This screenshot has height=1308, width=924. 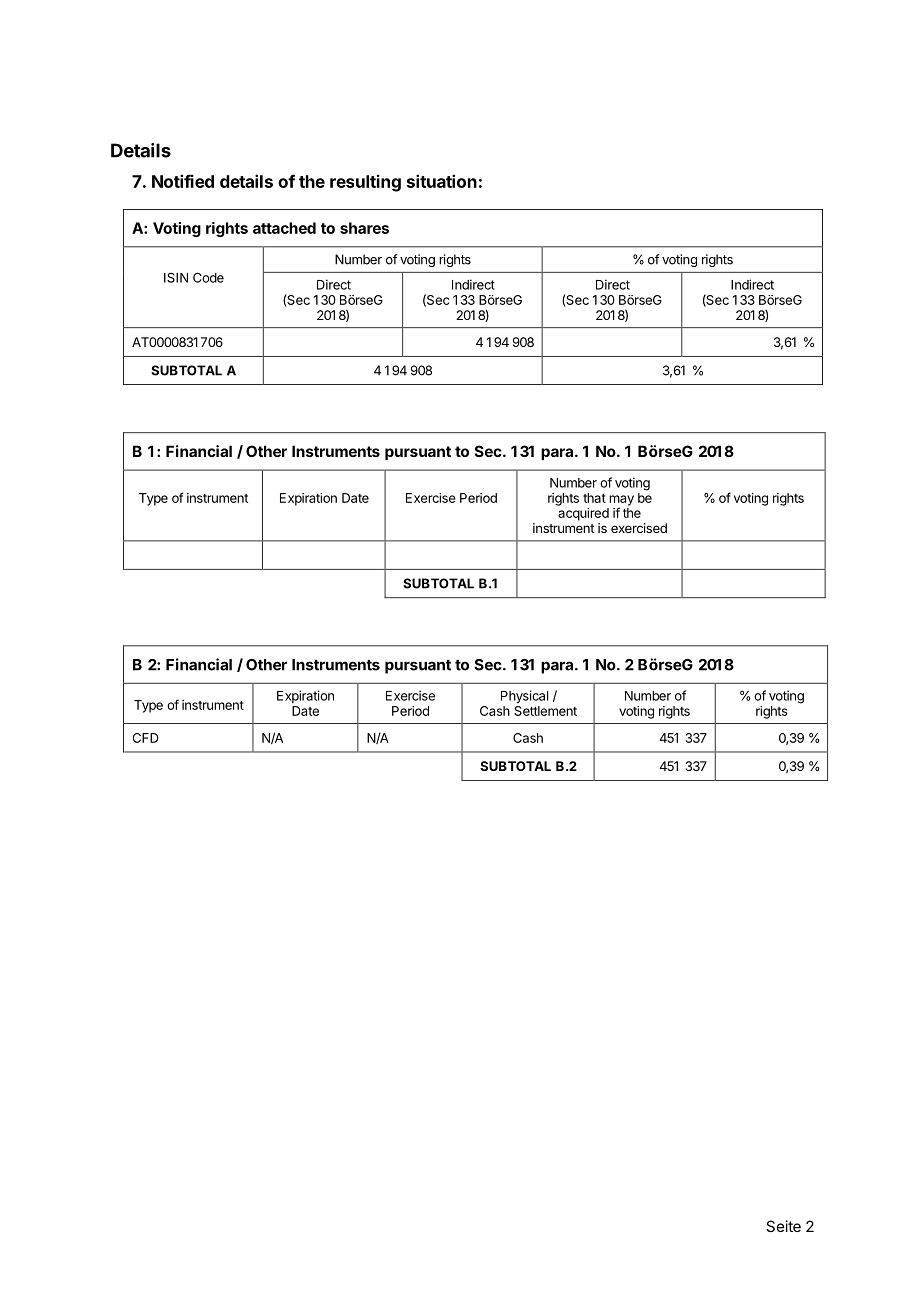 I want to click on CFD, so click(x=145, y=738).
